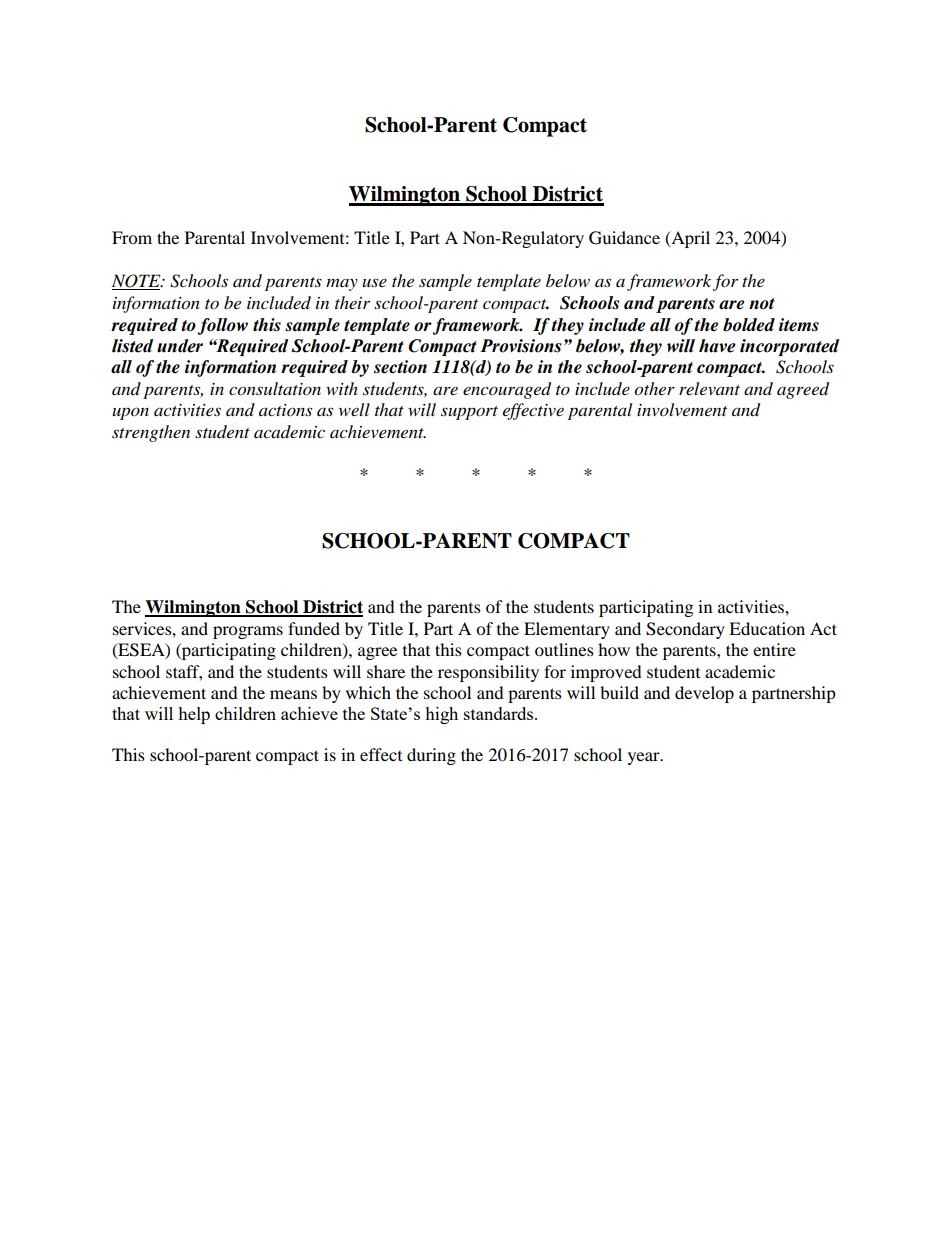 This document has height=1233, width=952. What do you see at coordinates (567, 630) in the document?
I see `Elementary` at bounding box center [567, 630].
